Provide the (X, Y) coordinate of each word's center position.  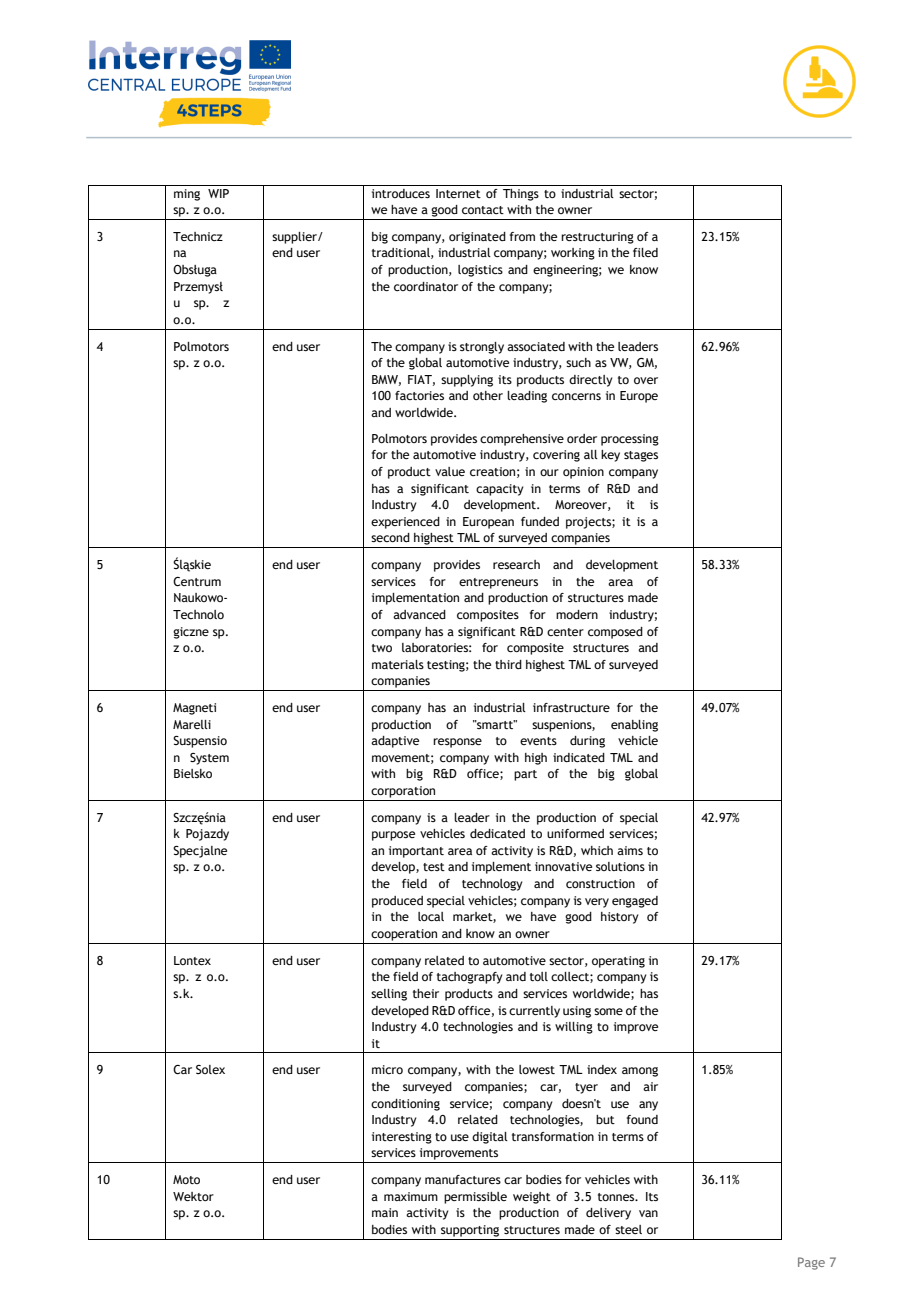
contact (483, 210)
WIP (218, 193)
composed (615, 633)
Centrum (197, 581)
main (385, 1212)
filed (645, 252)
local (431, 916)
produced (397, 902)
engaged (635, 902)
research (516, 564)
